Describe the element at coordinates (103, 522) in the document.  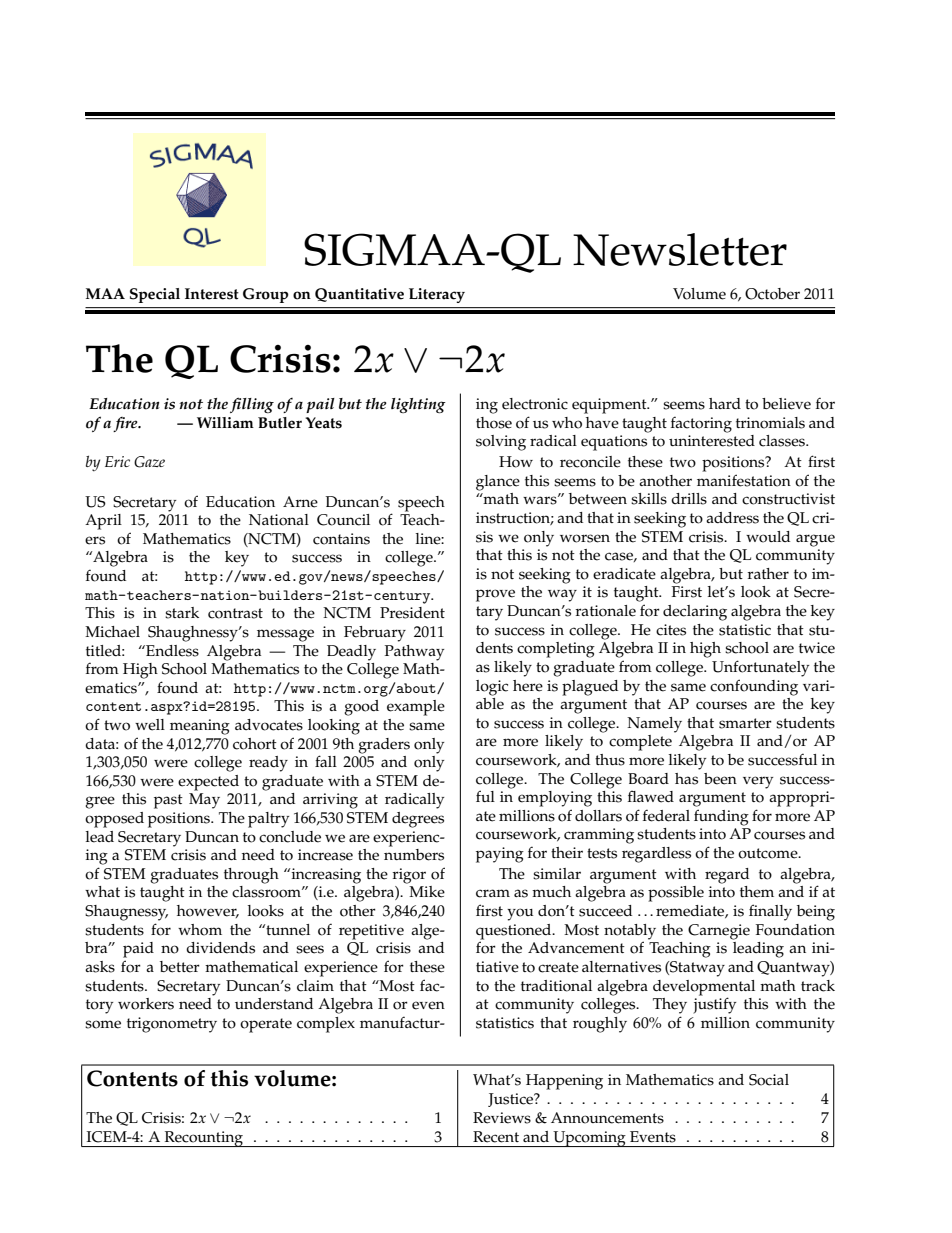
I see `April` at that location.
